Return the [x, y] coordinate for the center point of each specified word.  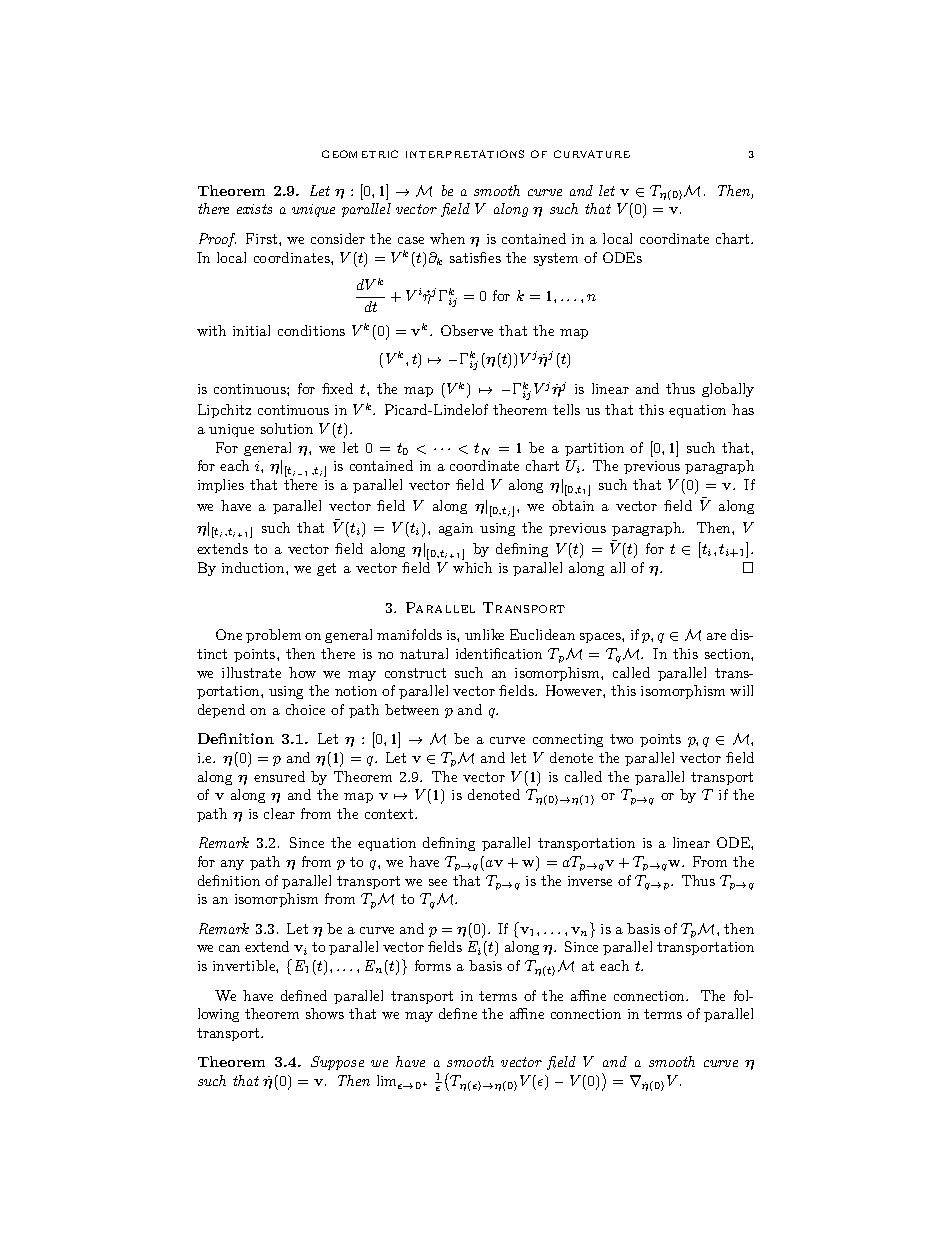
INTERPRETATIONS [465, 154]
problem [273, 636]
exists [254, 209]
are [716, 636]
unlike [484, 634]
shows [325, 1013]
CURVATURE [592, 154]
